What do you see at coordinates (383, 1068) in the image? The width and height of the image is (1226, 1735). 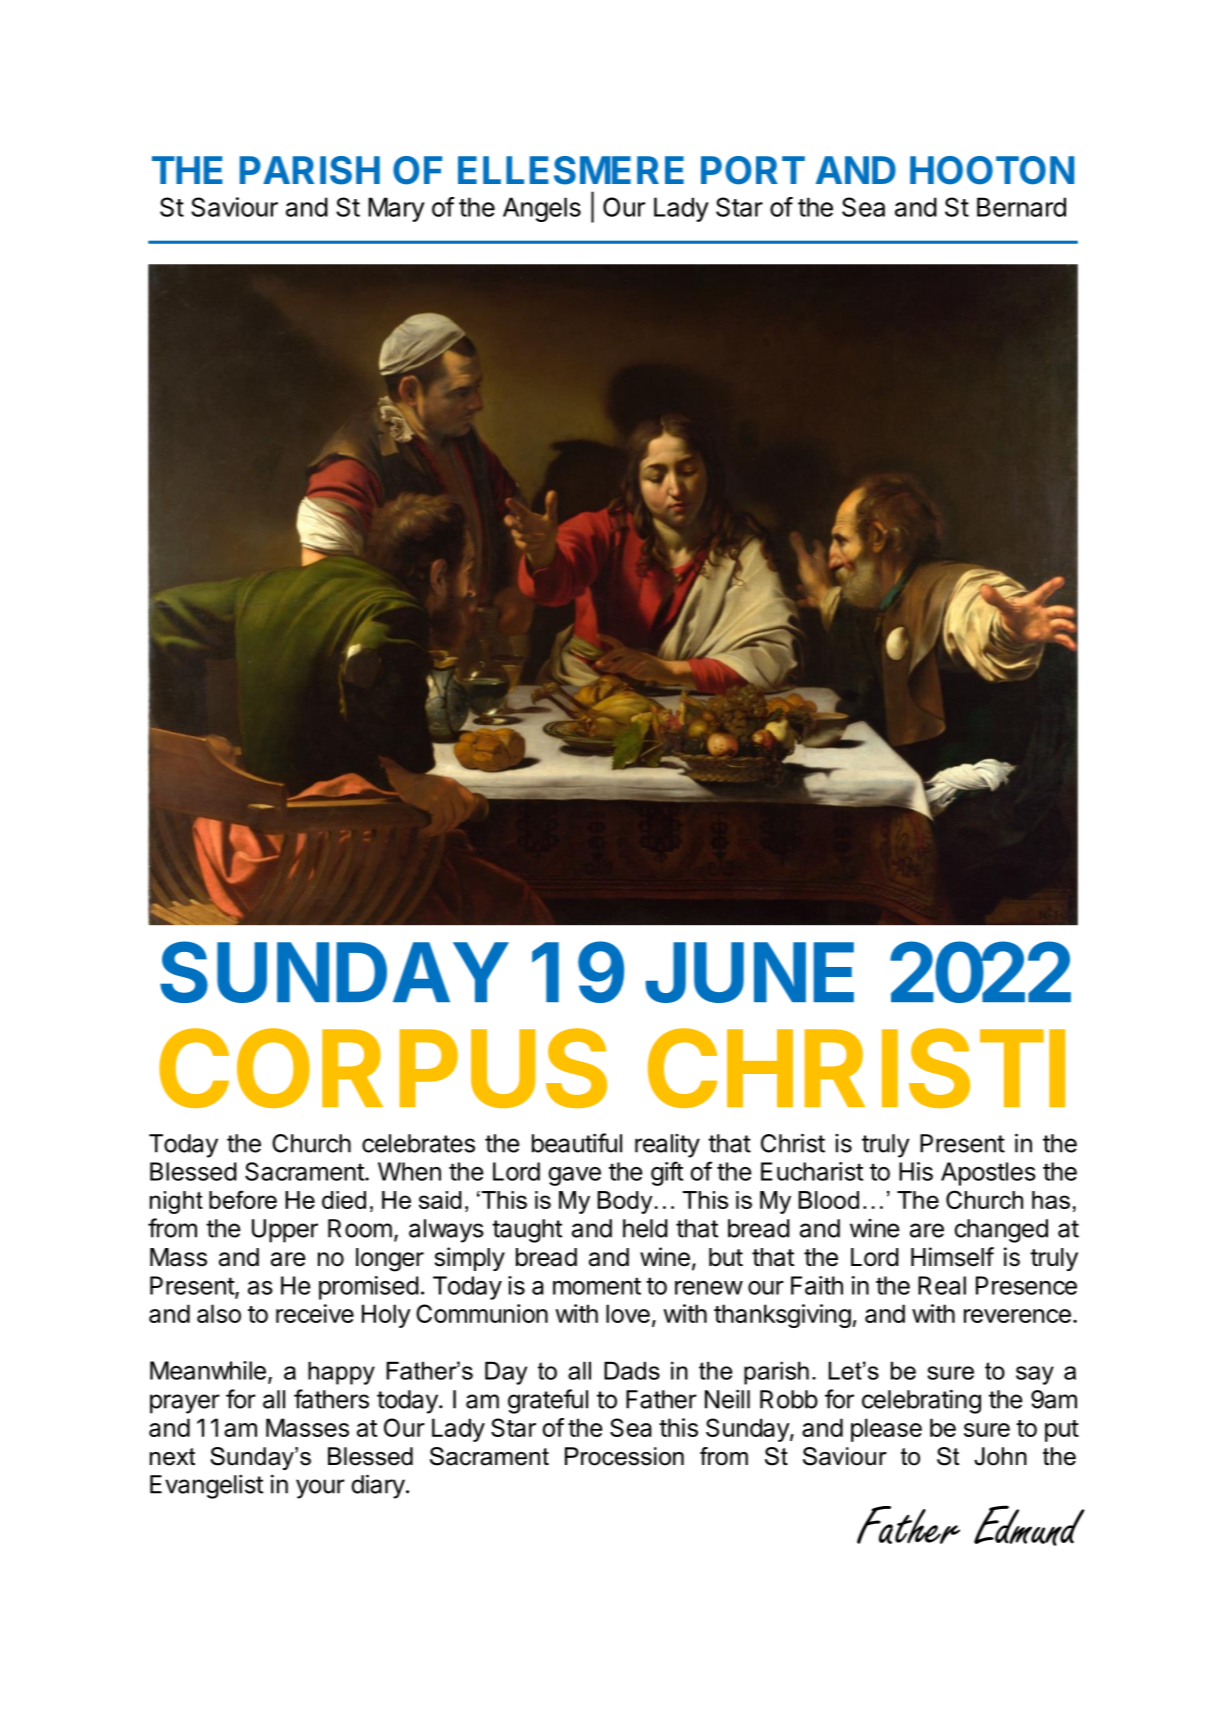 I see `CORPUS` at bounding box center [383, 1068].
